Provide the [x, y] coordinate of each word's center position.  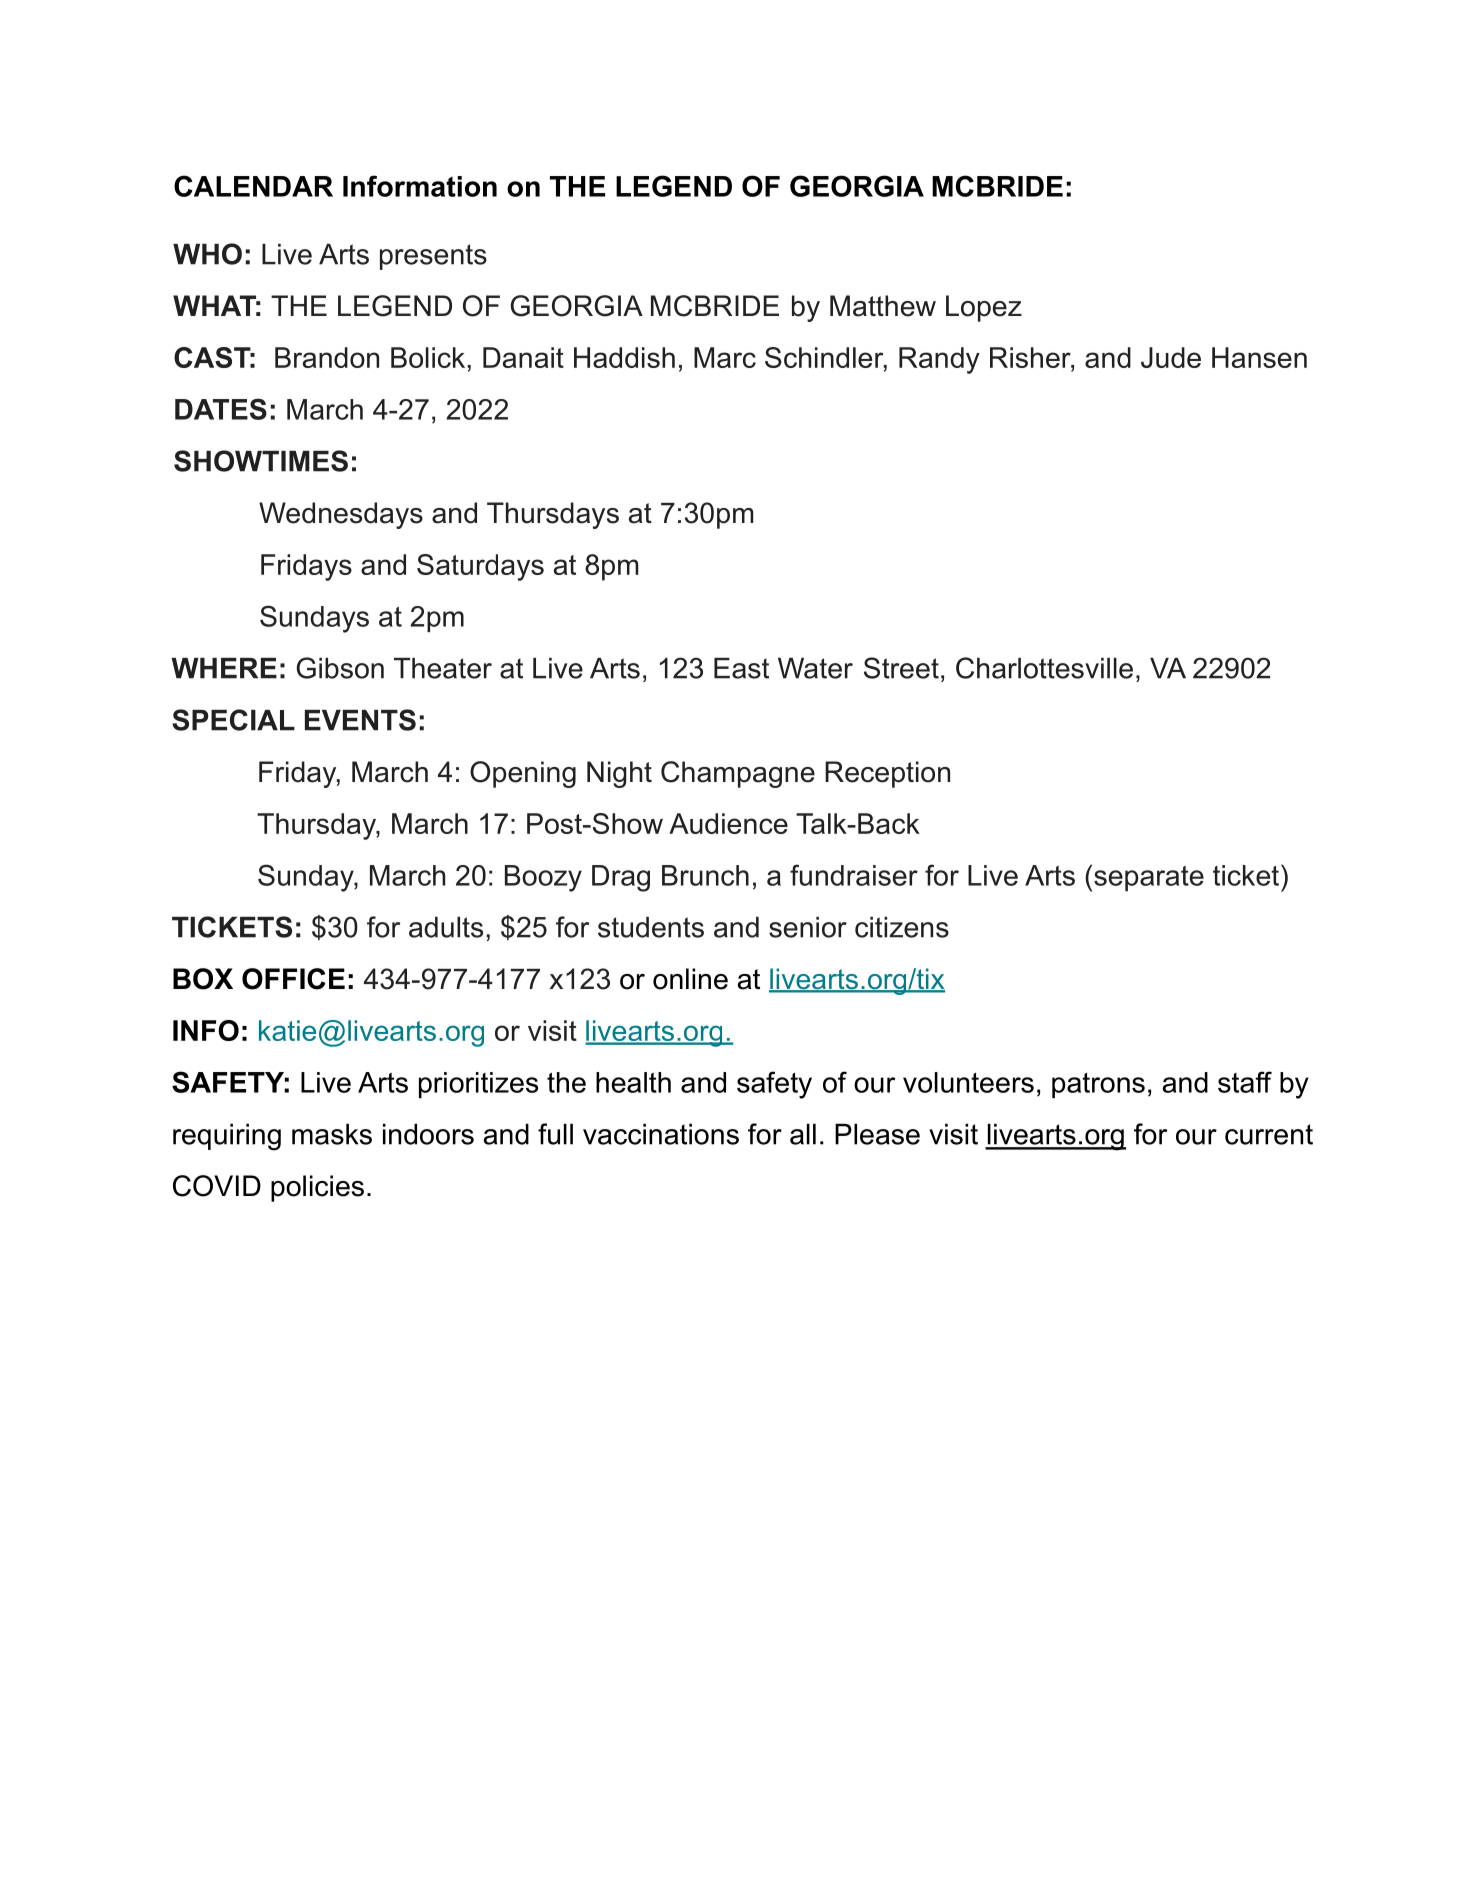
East [741, 668]
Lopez [984, 308]
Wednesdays [341, 515]
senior [808, 927]
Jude [1171, 357]
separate [1149, 878]
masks [332, 1134]
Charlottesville [1044, 668]
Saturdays [480, 567]
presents [433, 257]
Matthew [883, 306]
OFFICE [293, 979]
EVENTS [360, 720]
